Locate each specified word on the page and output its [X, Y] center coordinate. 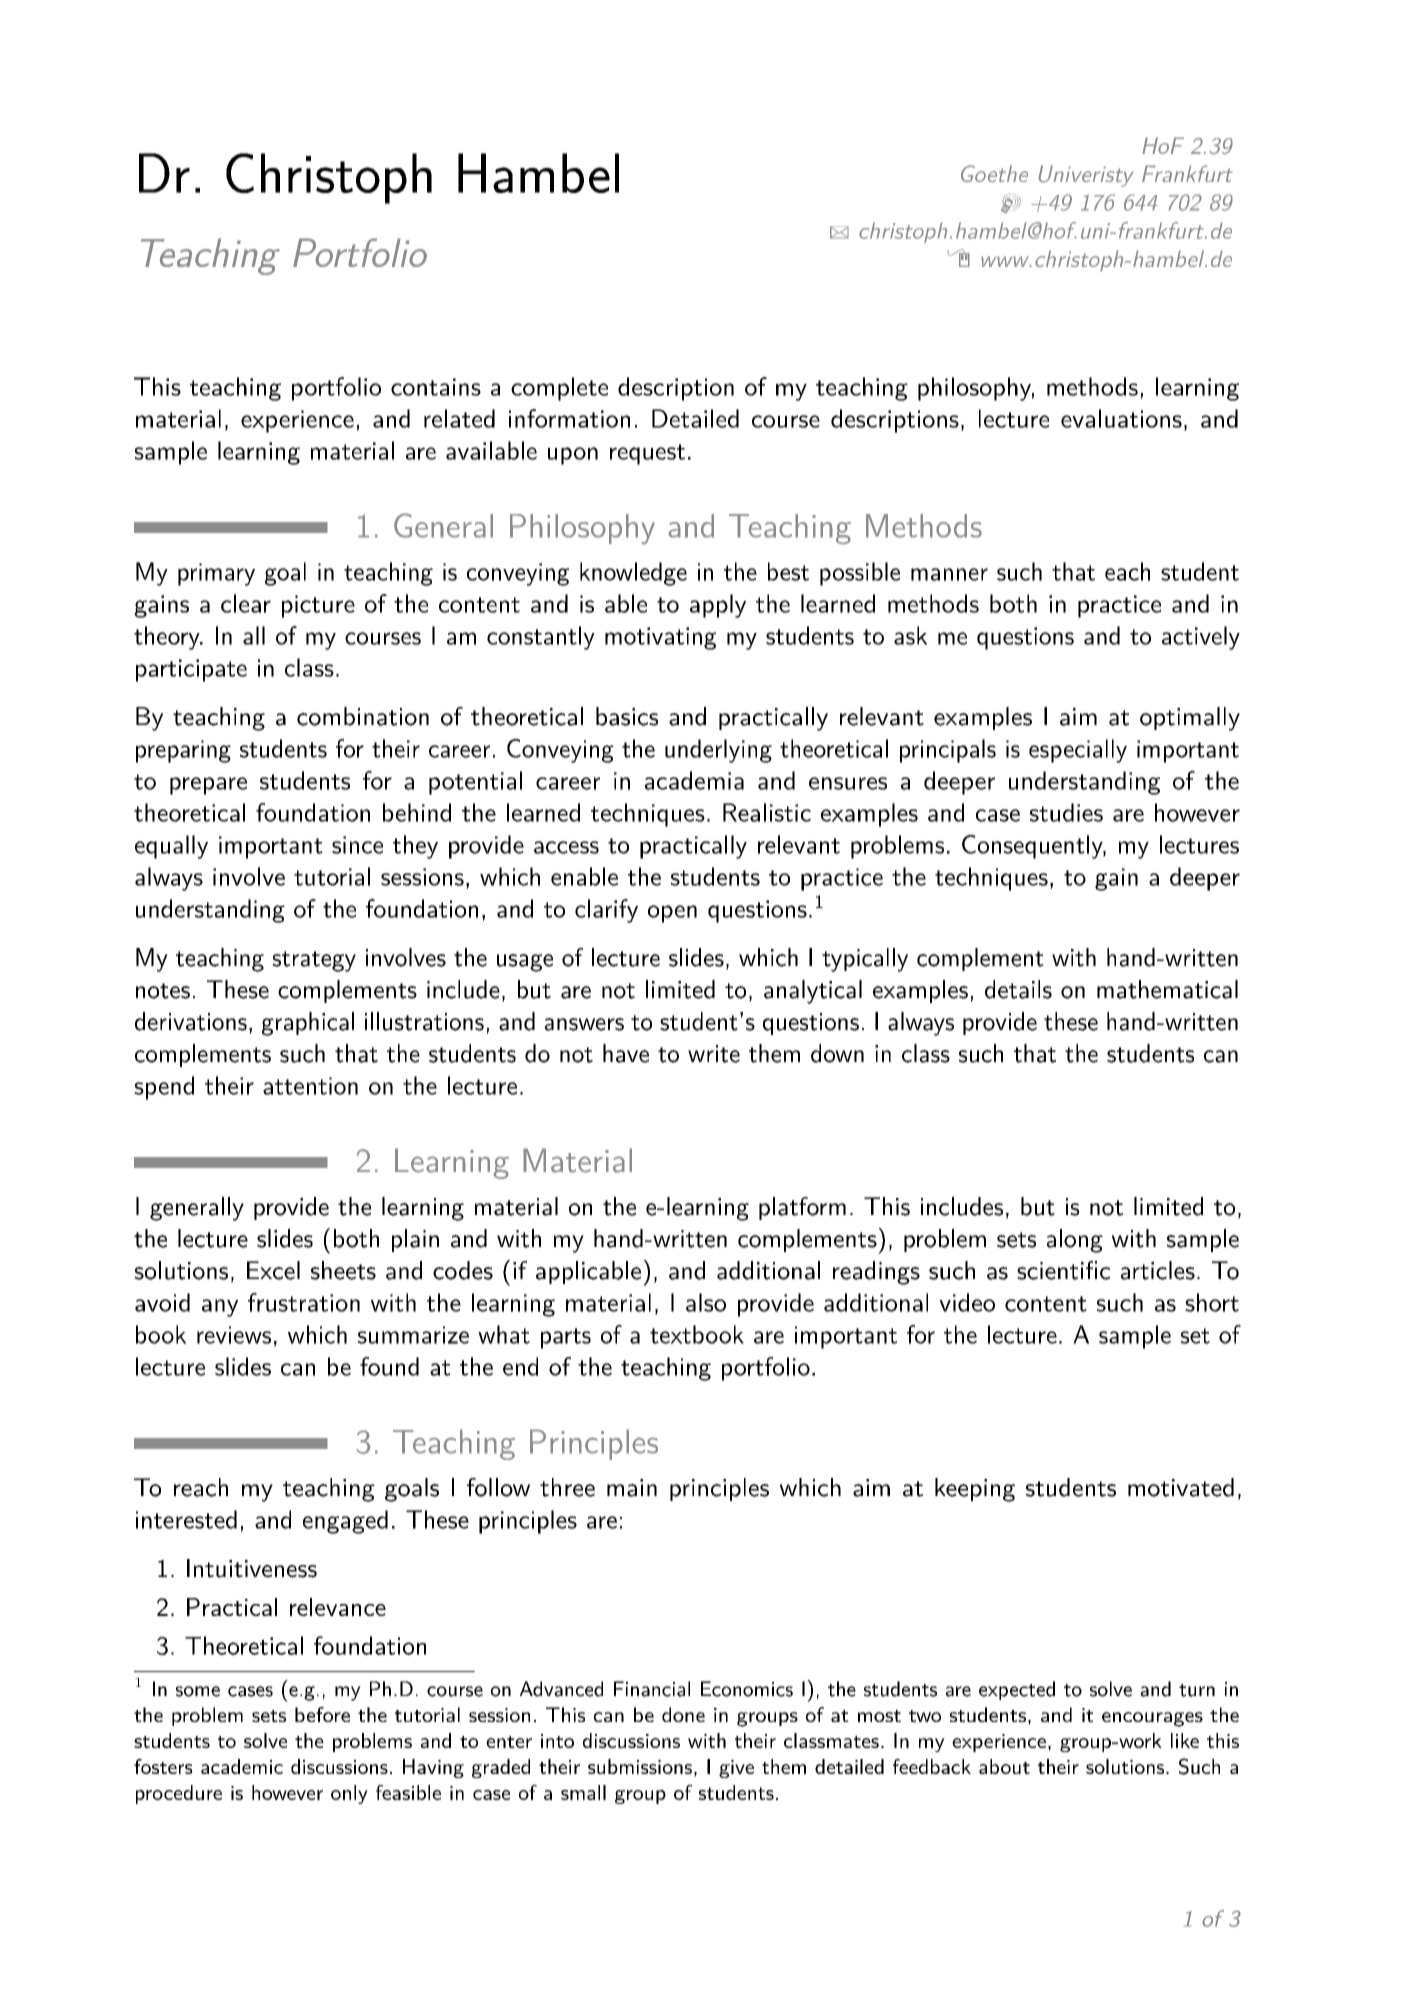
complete [559, 389]
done [683, 1714]
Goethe [994, 173]
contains [436, 387]
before [322, 1714]
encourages [1152, 1719]
